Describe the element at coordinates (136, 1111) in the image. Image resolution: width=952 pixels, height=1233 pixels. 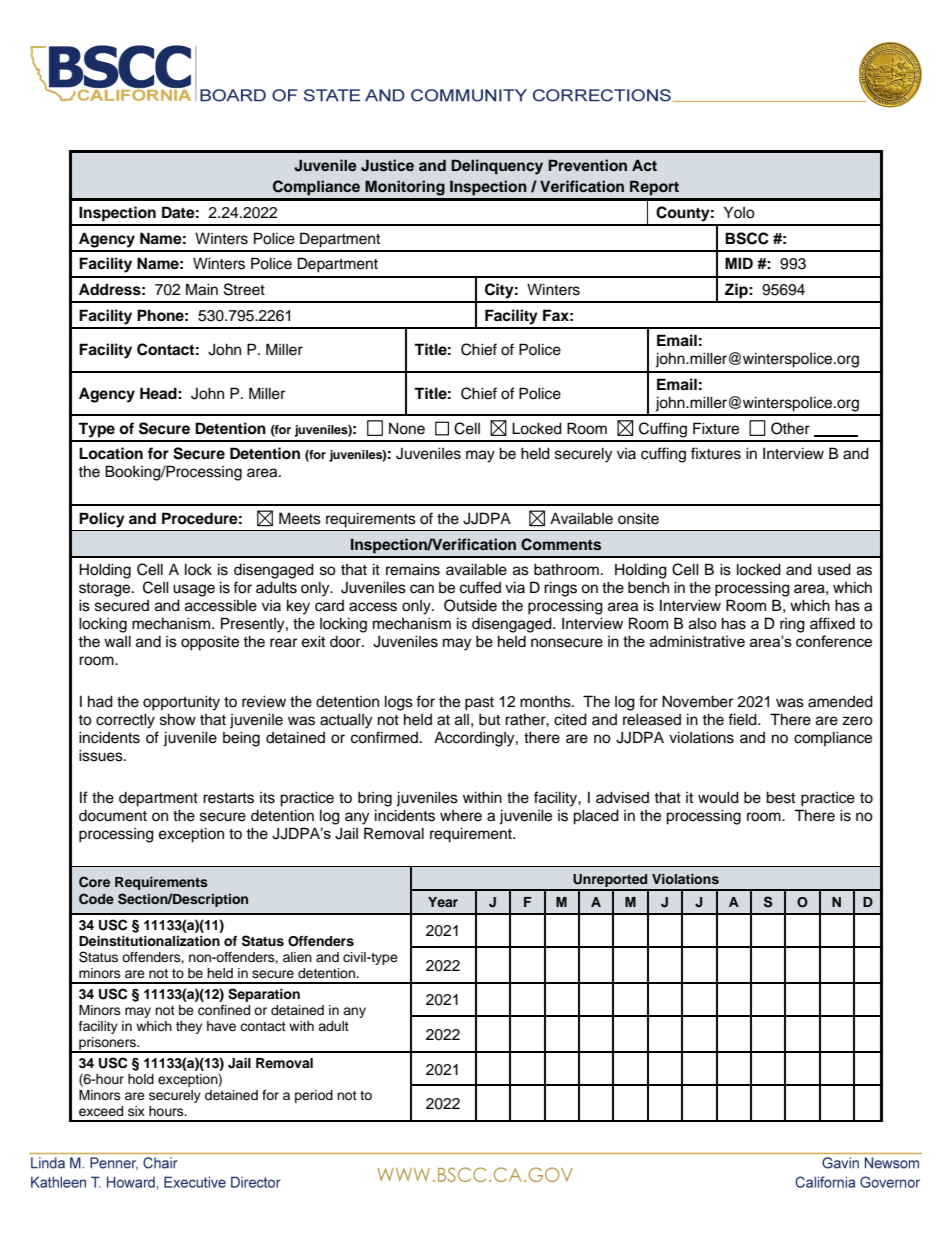
I see `six` at that location.
